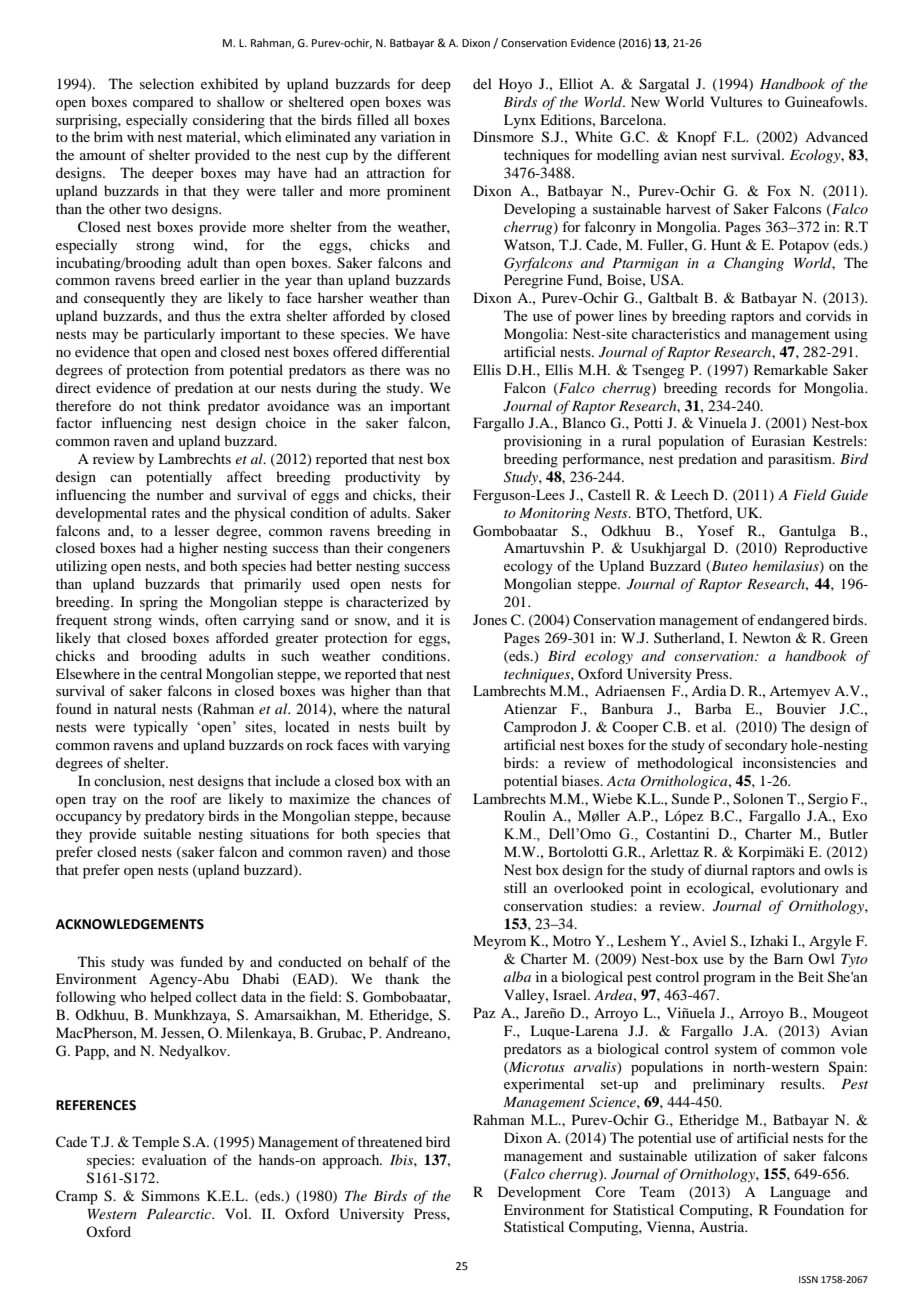 The width and height of the document is (924, 1308). I want to click on Simmons, so click(171, 1196).
